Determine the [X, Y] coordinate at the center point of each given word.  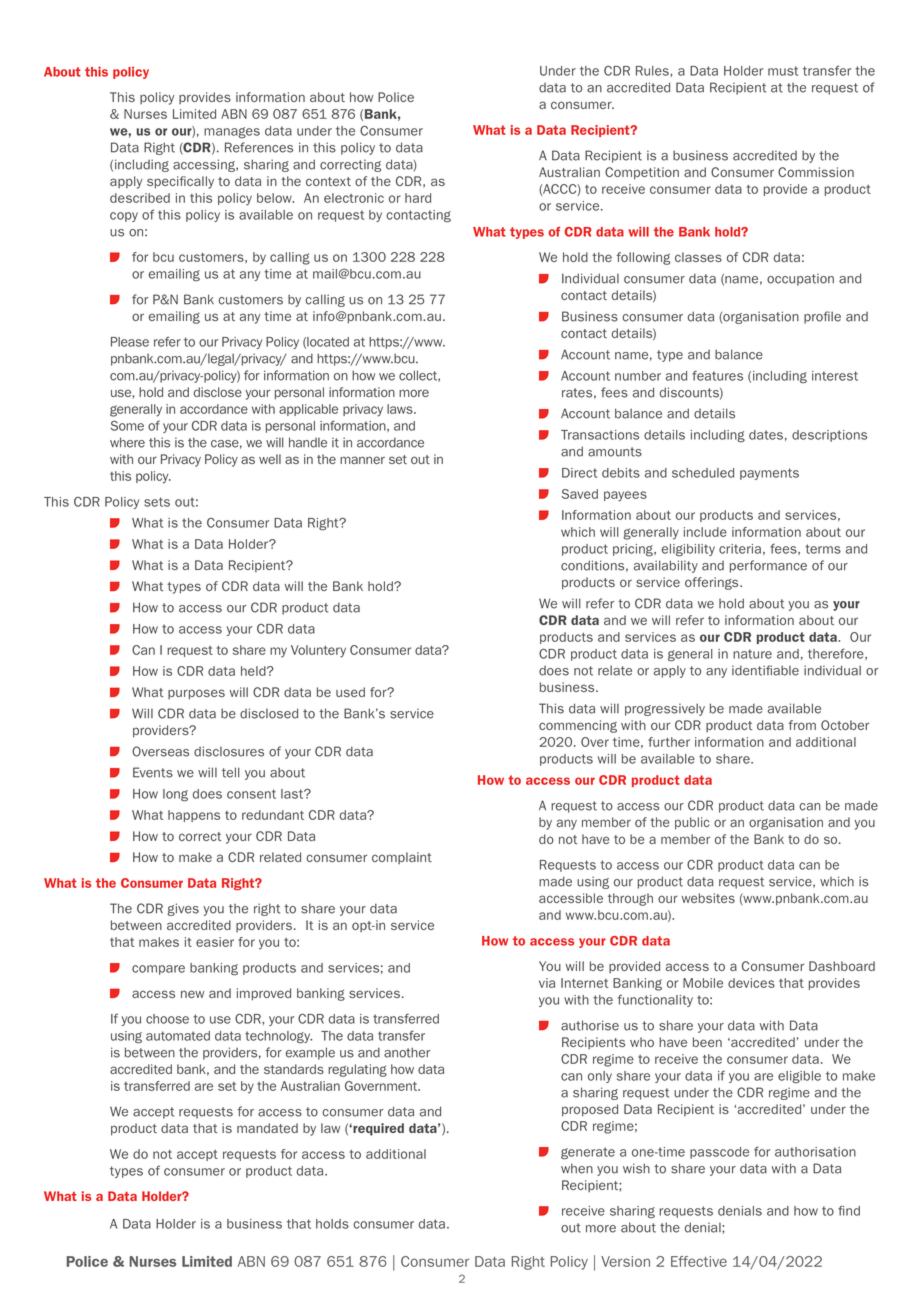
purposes [196, 694]
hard [418, 198]
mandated [267, 1128]
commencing [578, 726]
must [783, 71]
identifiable [765, 670]
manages [232, 132]
